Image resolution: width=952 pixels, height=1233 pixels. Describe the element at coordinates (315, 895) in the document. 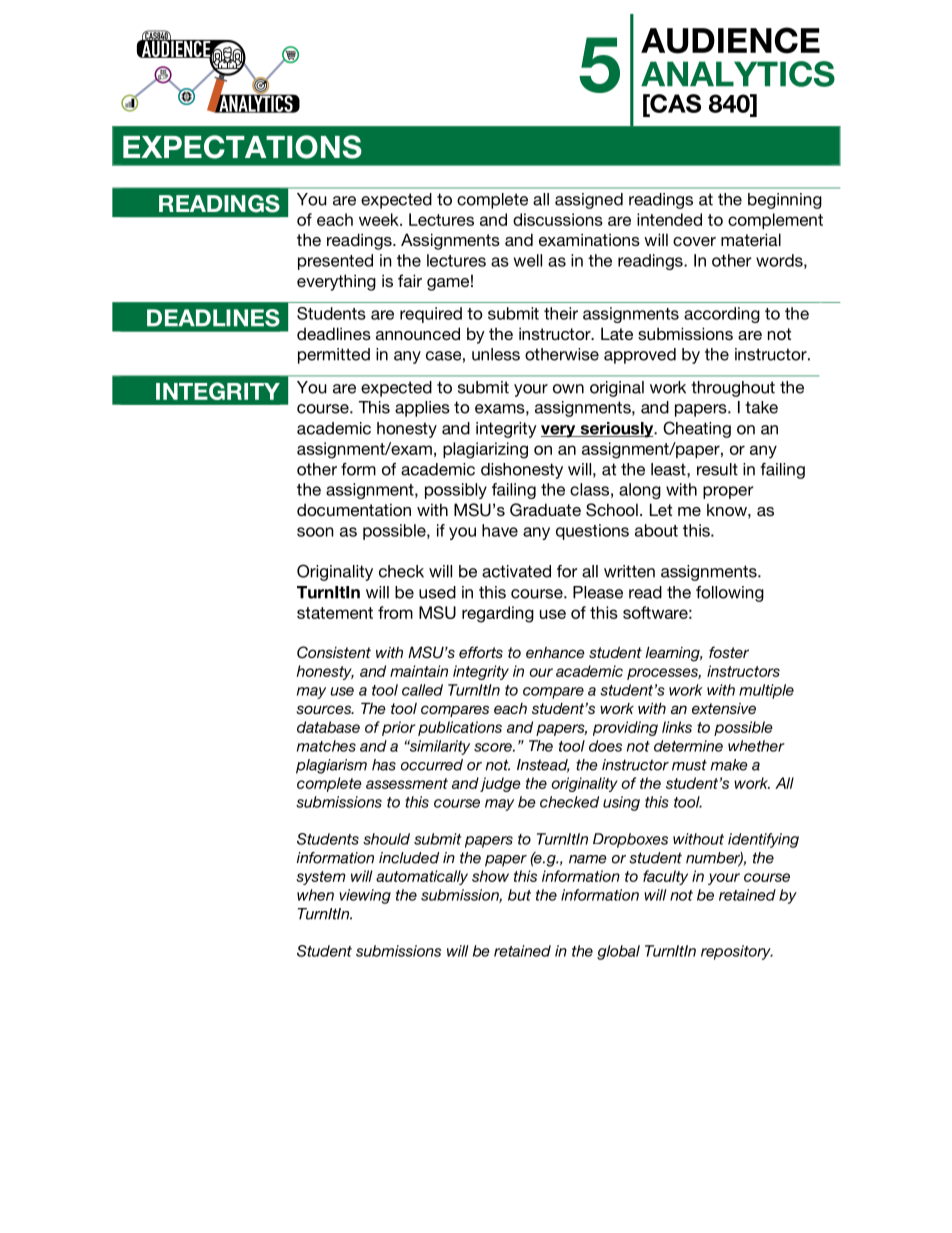

I see `when` at that location.
